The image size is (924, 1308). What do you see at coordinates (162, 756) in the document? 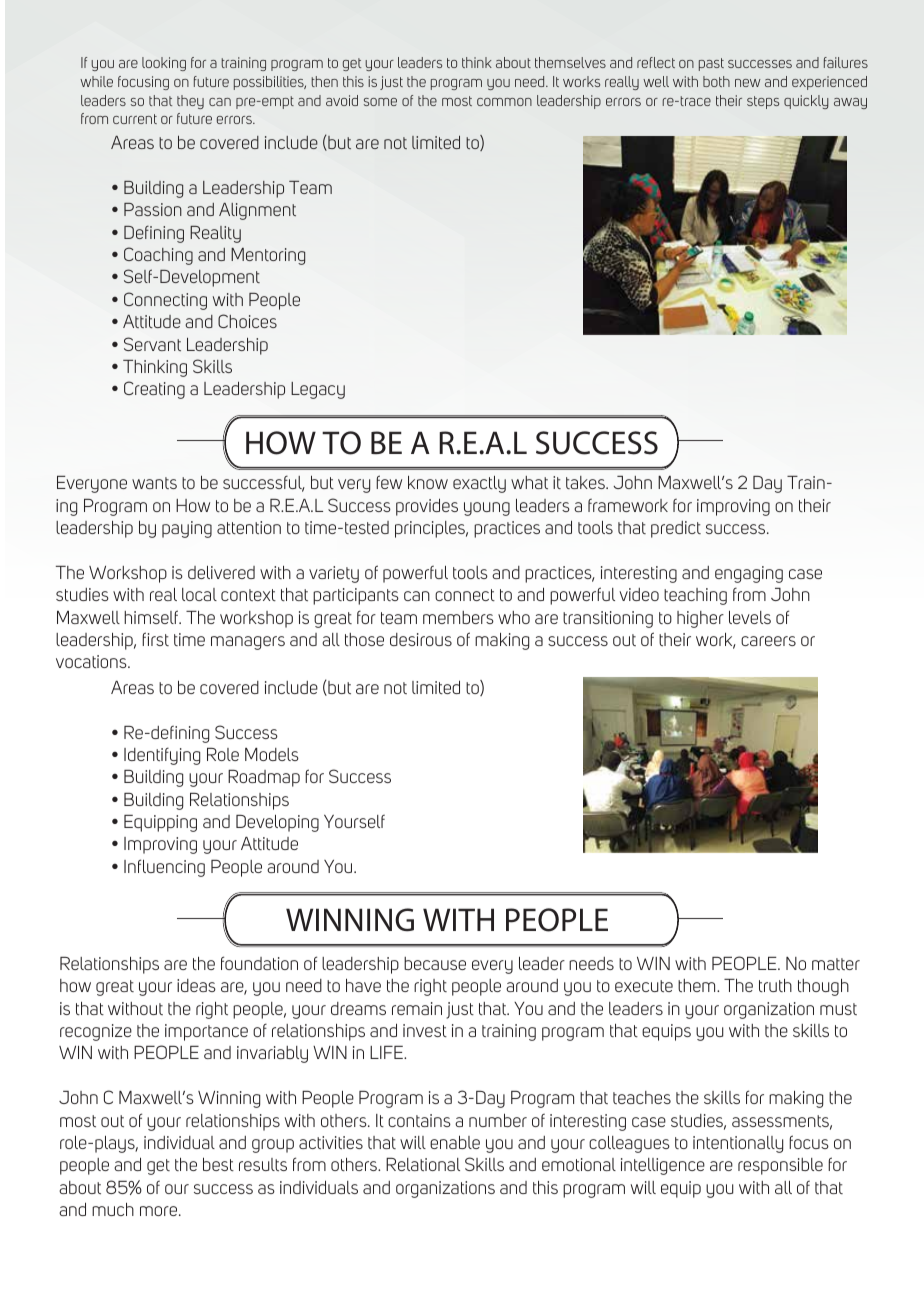
I see `Identifying` at bounding box center [162, 756].
